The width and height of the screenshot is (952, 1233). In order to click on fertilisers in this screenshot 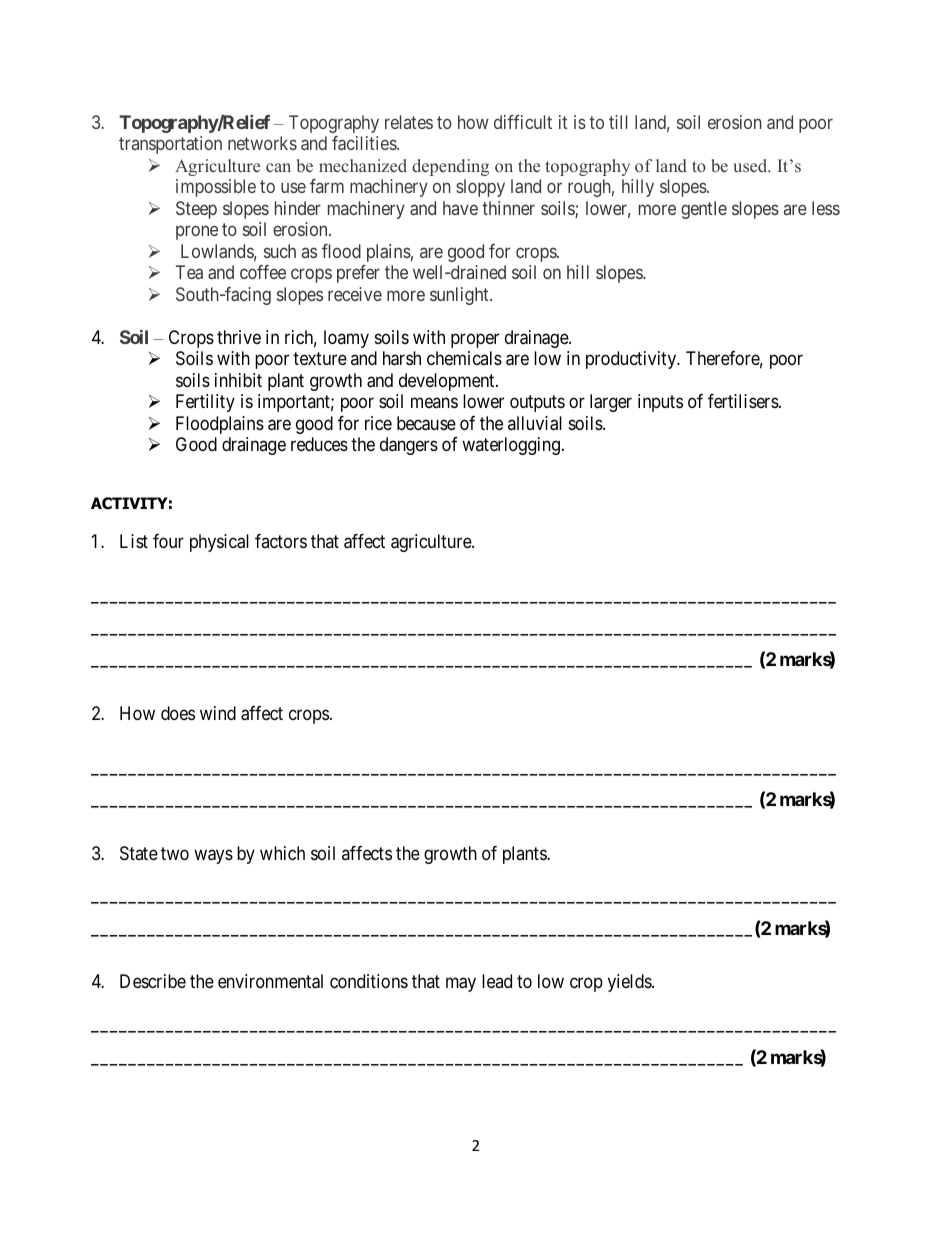, I will do `click(744, 401)`.
